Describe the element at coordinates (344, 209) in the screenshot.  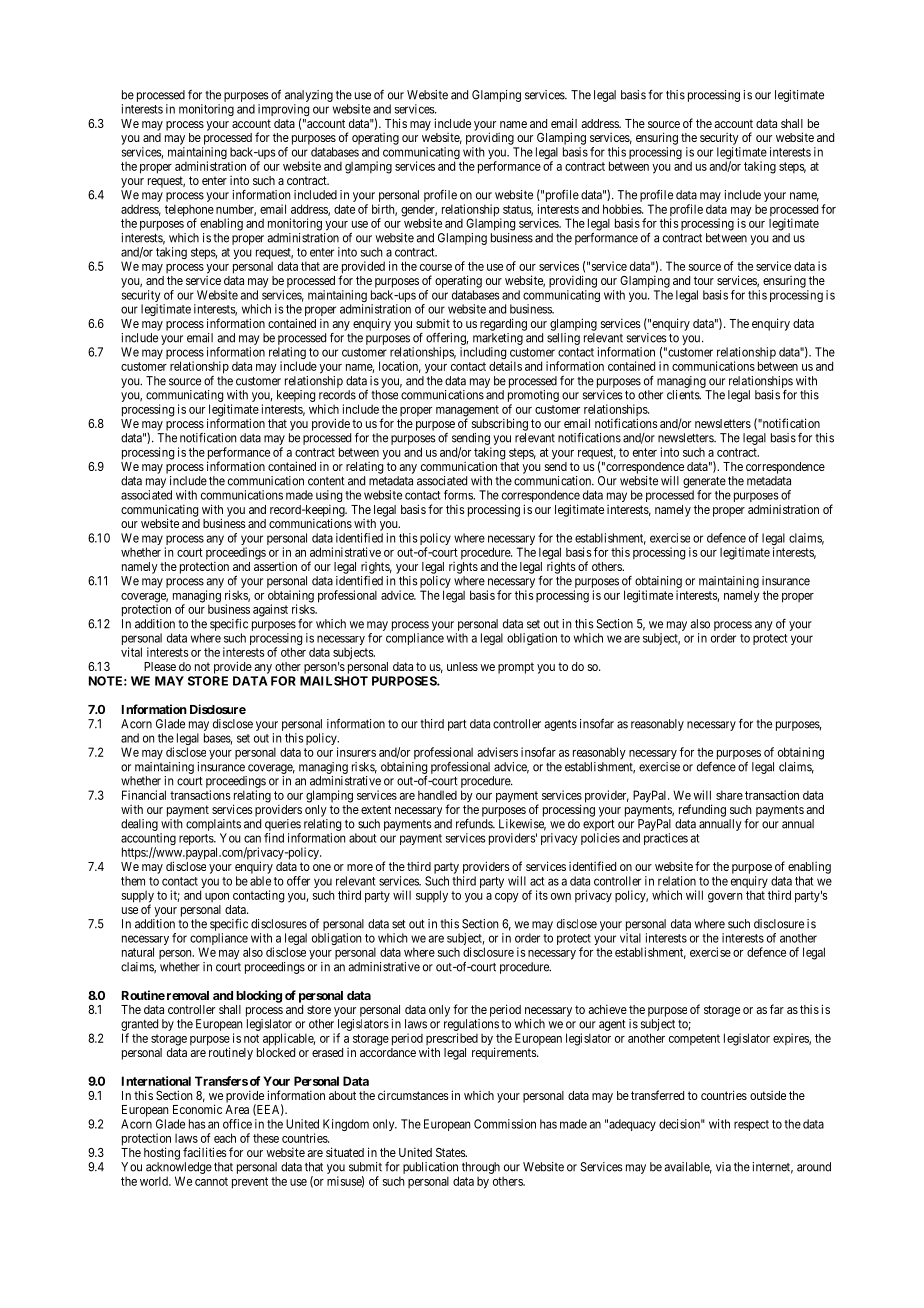
I see `date` at that location.
